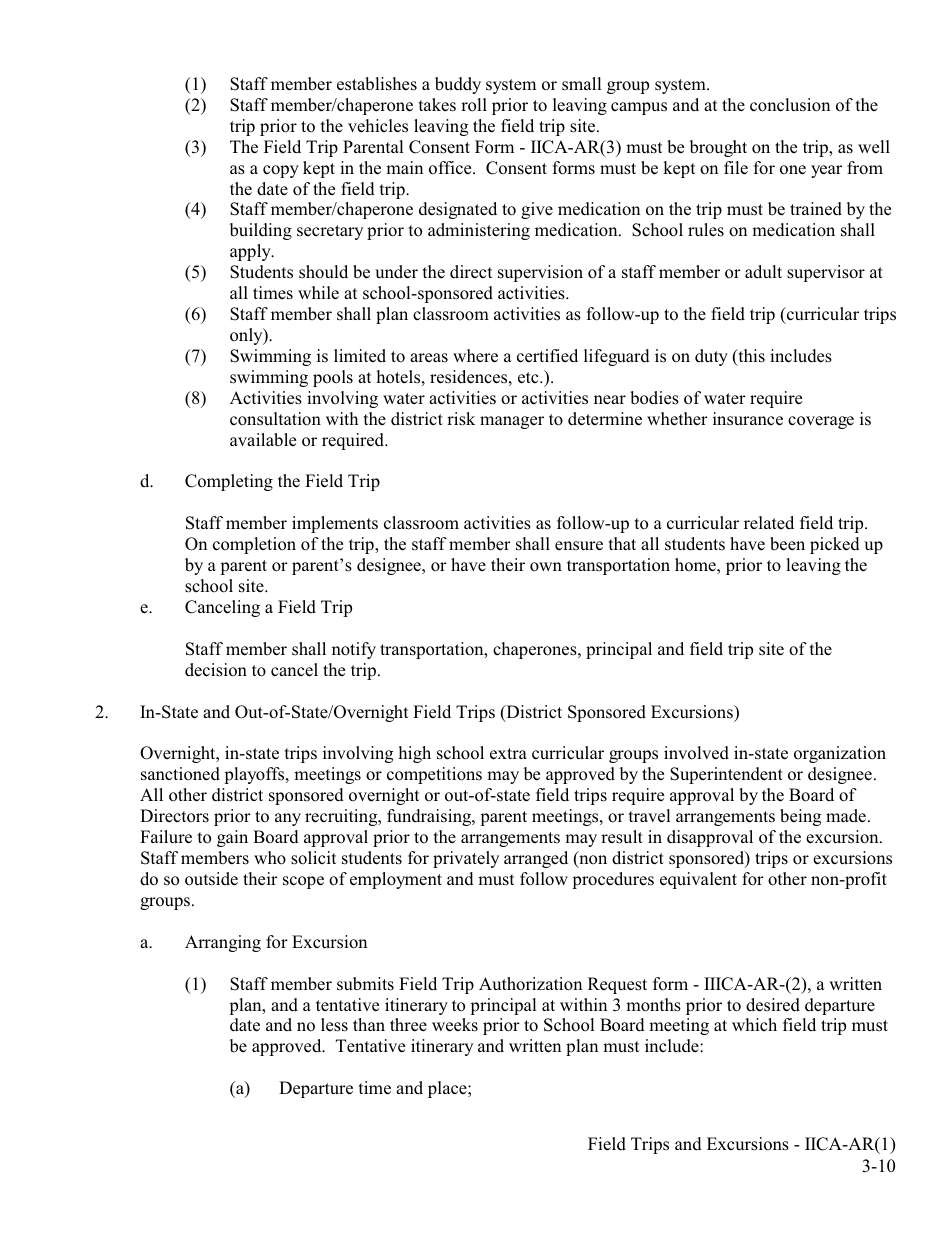 Image resolution: width=952 pixels, height=1233 pixels. I want to click on decision, so click(216, 670).
